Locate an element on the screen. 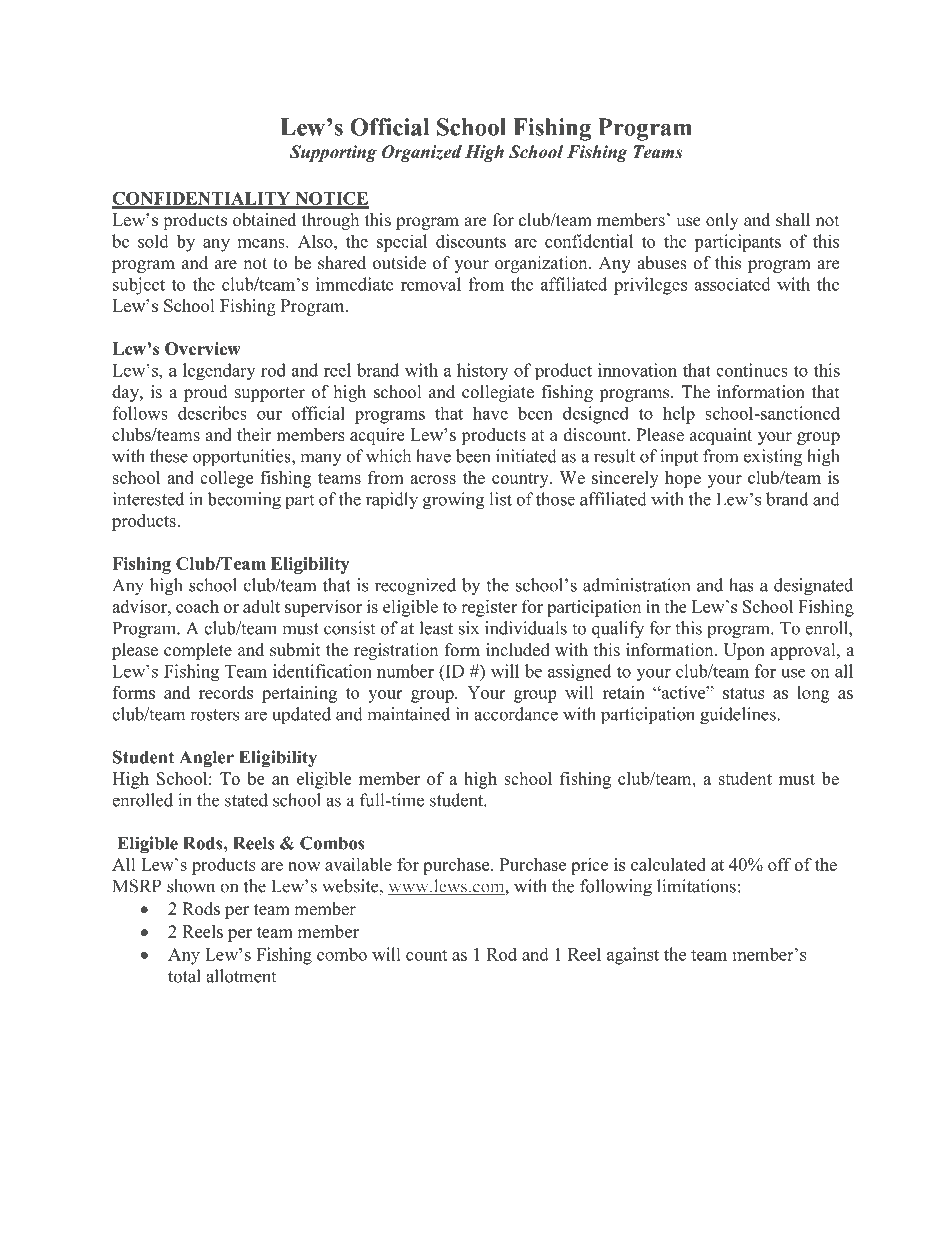  proud is located at coordinates (206, 393).
